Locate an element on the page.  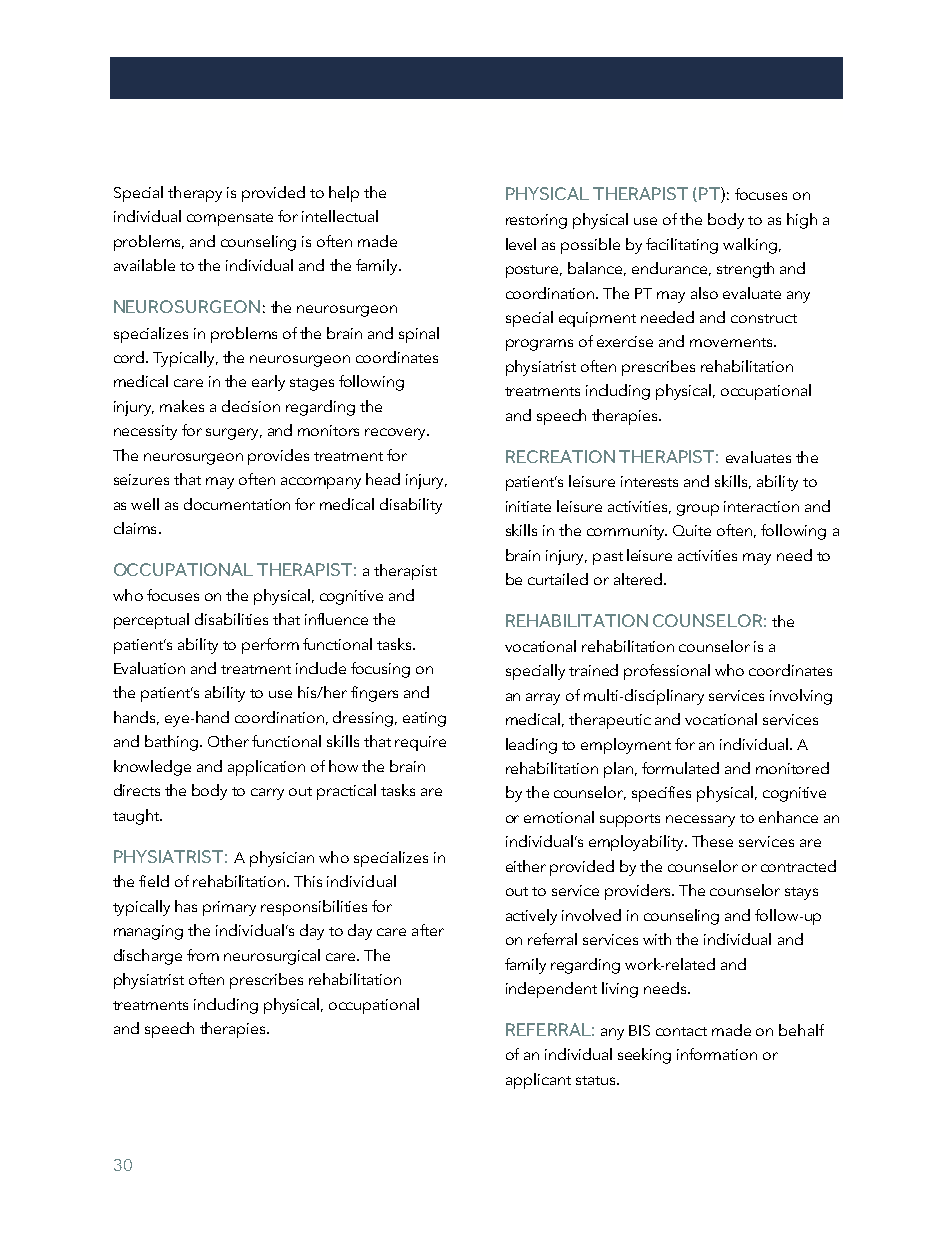
focusing is located at coordinates (380, 670).
